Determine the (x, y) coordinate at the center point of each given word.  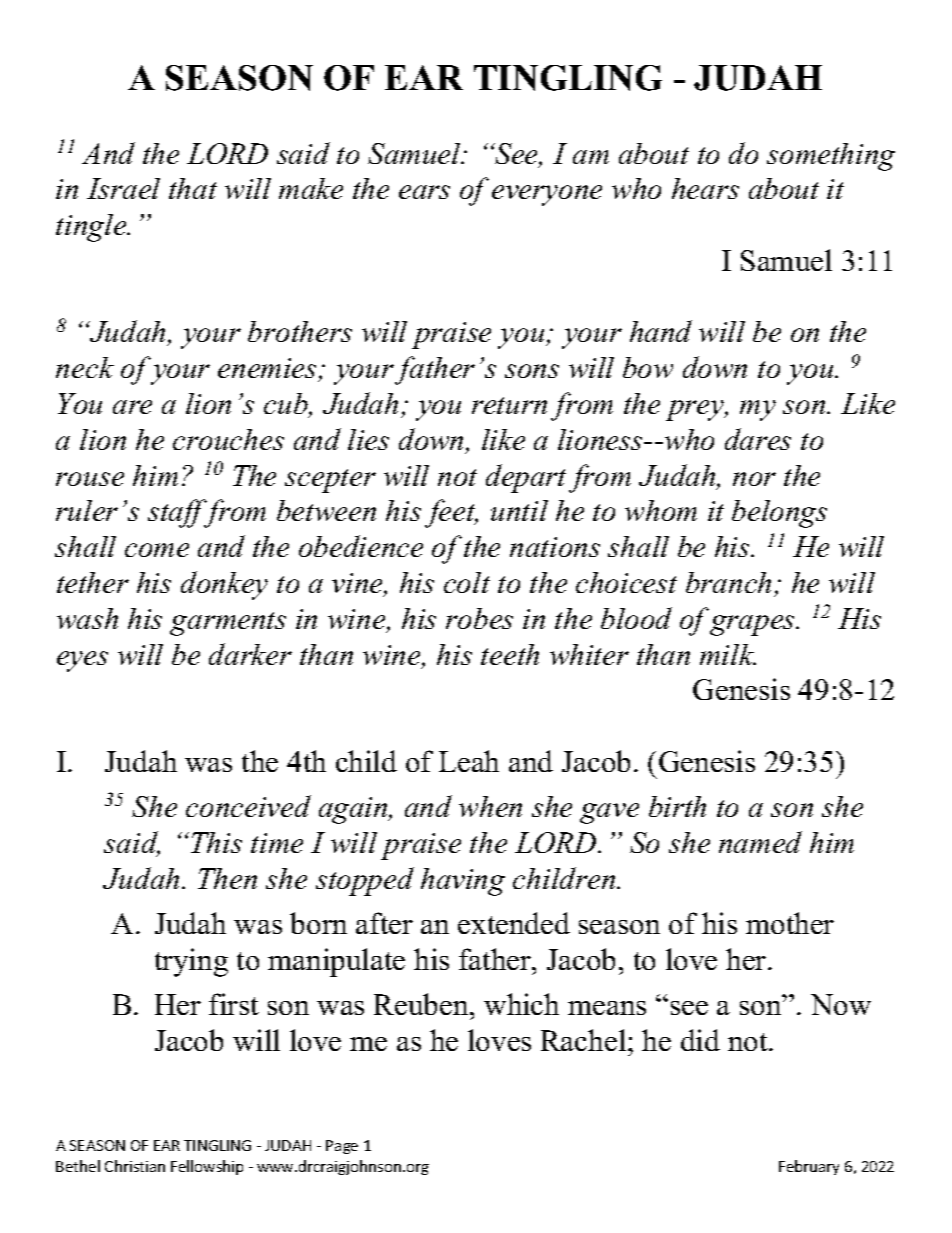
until (519, 510)
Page (342, 1147)
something (831, 157)
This (216, 842)
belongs (779, 514)
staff (179, 513)
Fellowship (207, 1167)
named (760, 842)
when (490, 806)
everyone (547, 195)
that (193, 188)
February (809, 1167)
